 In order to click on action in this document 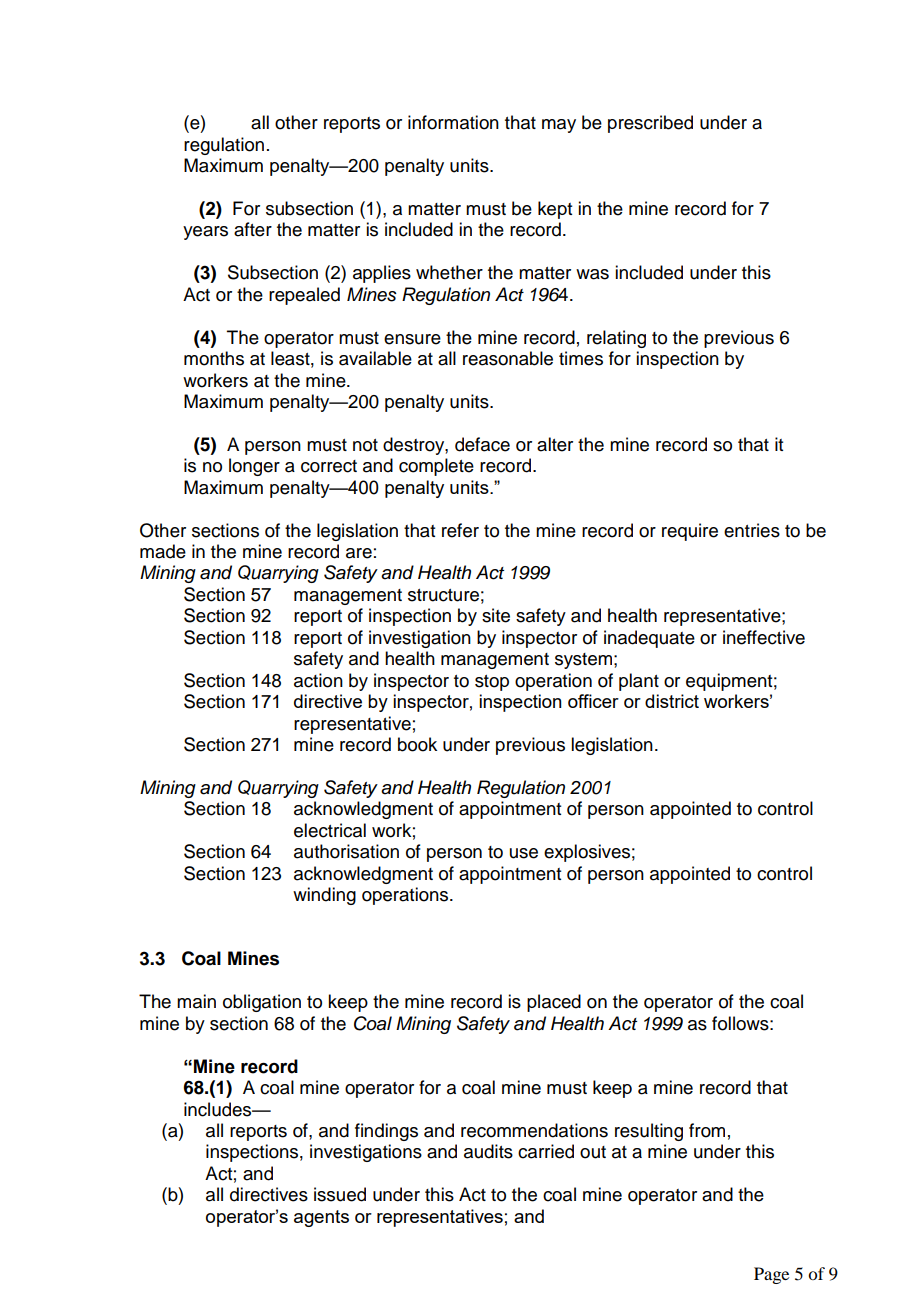, I will do `click(318, 680)`.
